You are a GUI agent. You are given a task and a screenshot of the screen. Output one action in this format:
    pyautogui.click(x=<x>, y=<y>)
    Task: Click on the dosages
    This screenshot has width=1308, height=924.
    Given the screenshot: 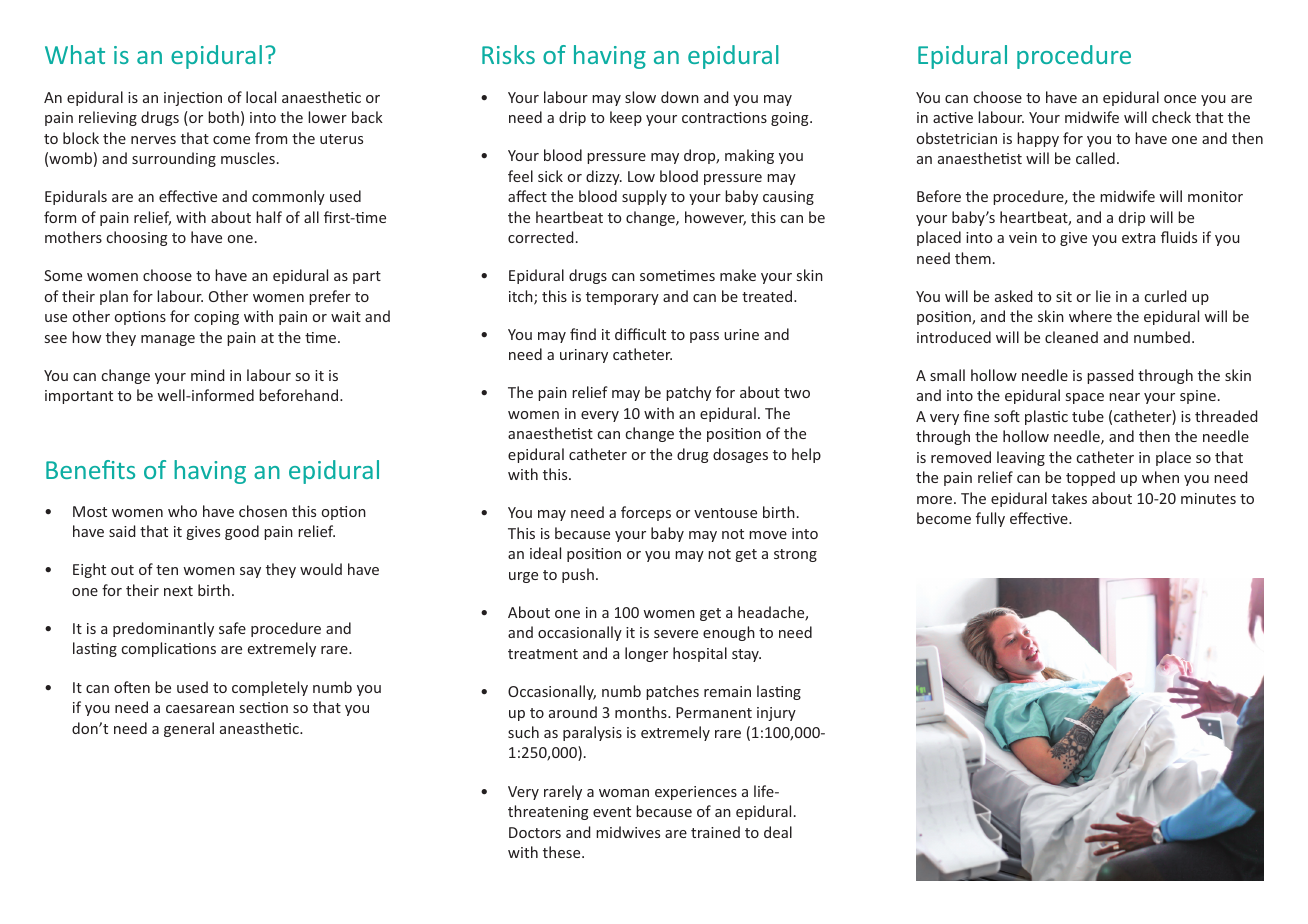 What is the action you would take?
    pyautogui.click(x=740, y=455)
